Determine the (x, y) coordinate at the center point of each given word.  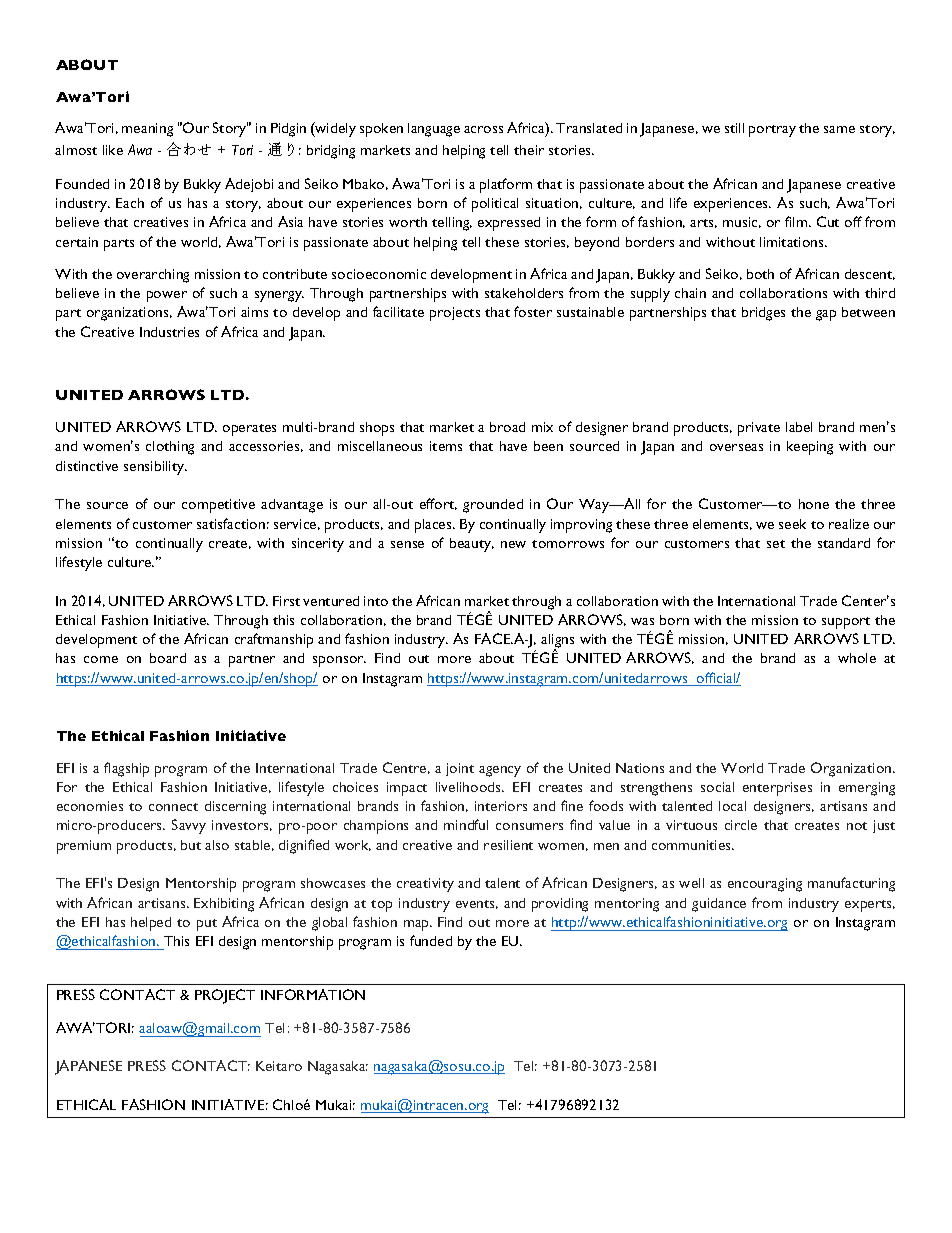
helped (151, 924)
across (483, 129)
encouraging (765, 885)
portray (772, 131)
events (477, 904)
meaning (147, 130)
